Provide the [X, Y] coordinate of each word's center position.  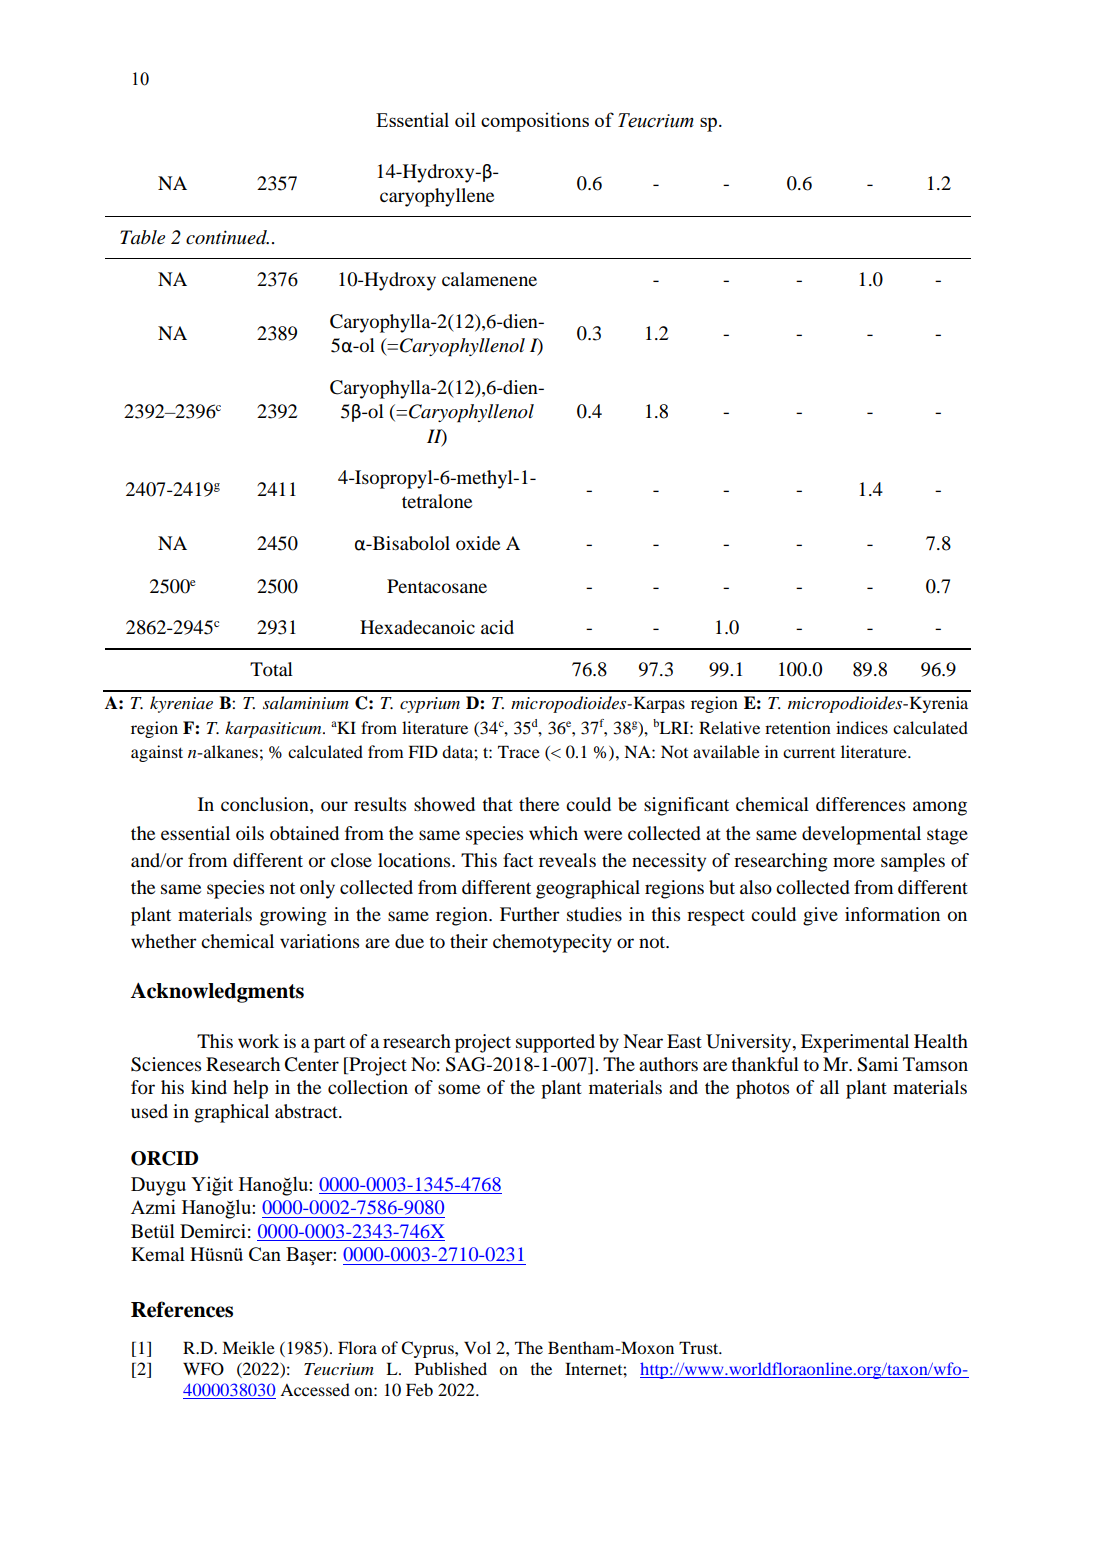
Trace [519, 751]
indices [862, 727]
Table [142, 237]
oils [250, 833]
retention [798, 727]
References [182, 1309]
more [854, 862]
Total [271, 669]
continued [227, 237]
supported [555, 1043]
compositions [535, 122]
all [829, 1087]
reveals [567, 860]
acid [497, 627]
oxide [478, 543]
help [250, 1089]
